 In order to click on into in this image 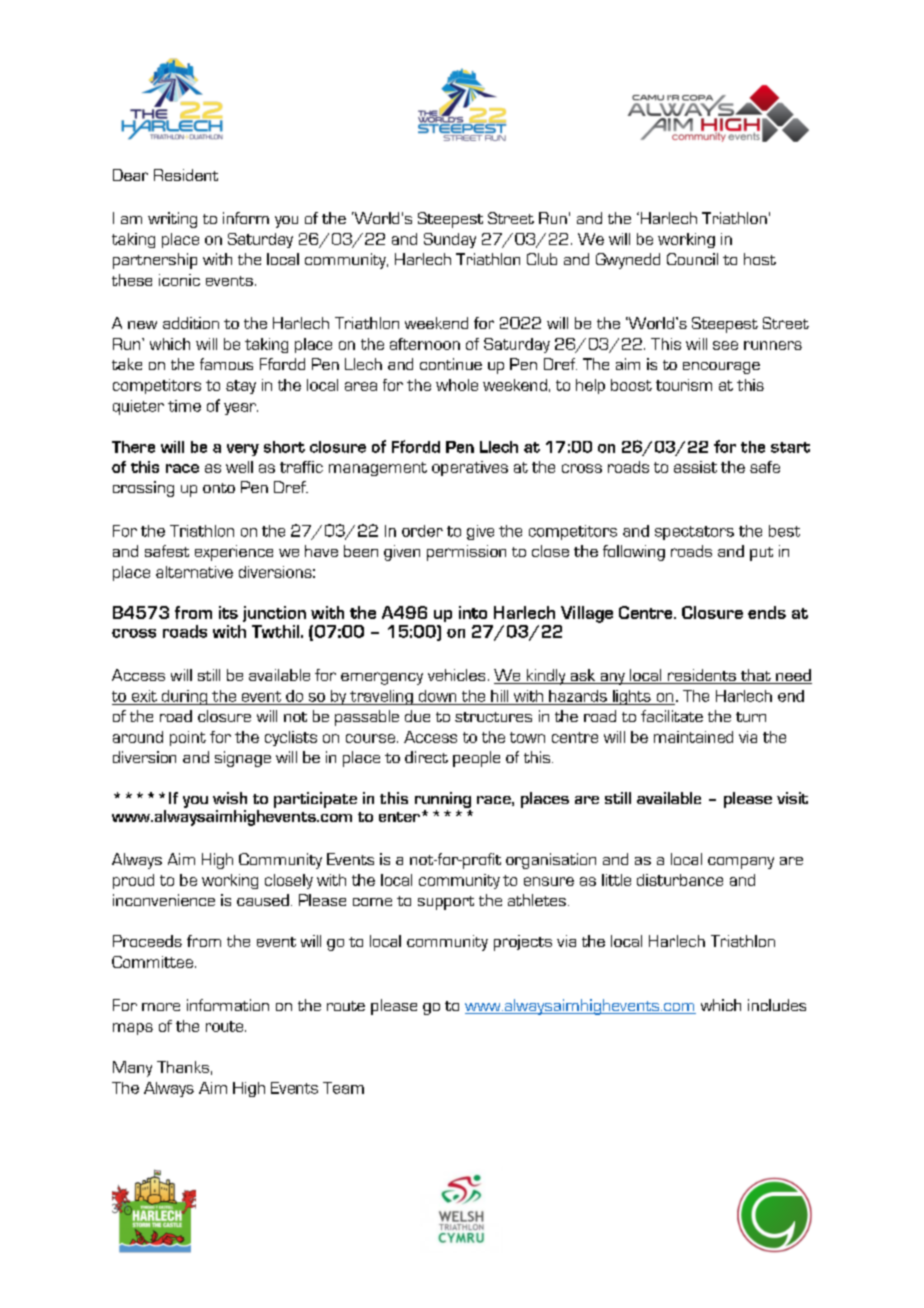, I will do `click(473, 612)`.
